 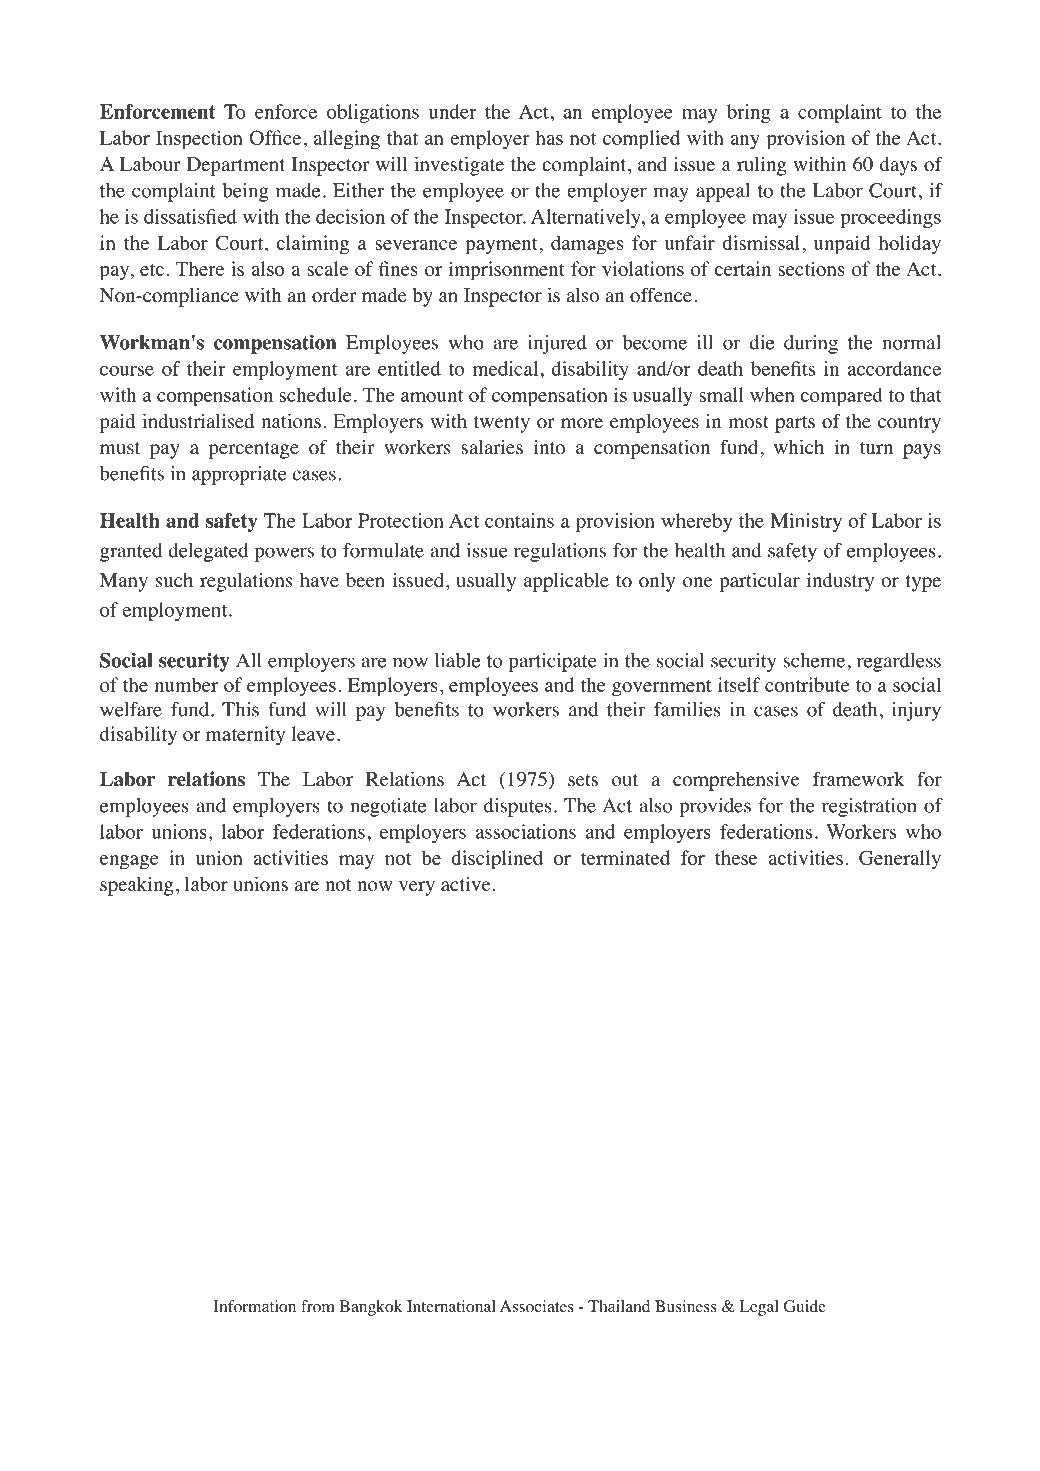 I want to click on Associates, so click(x=537, y=1306).
